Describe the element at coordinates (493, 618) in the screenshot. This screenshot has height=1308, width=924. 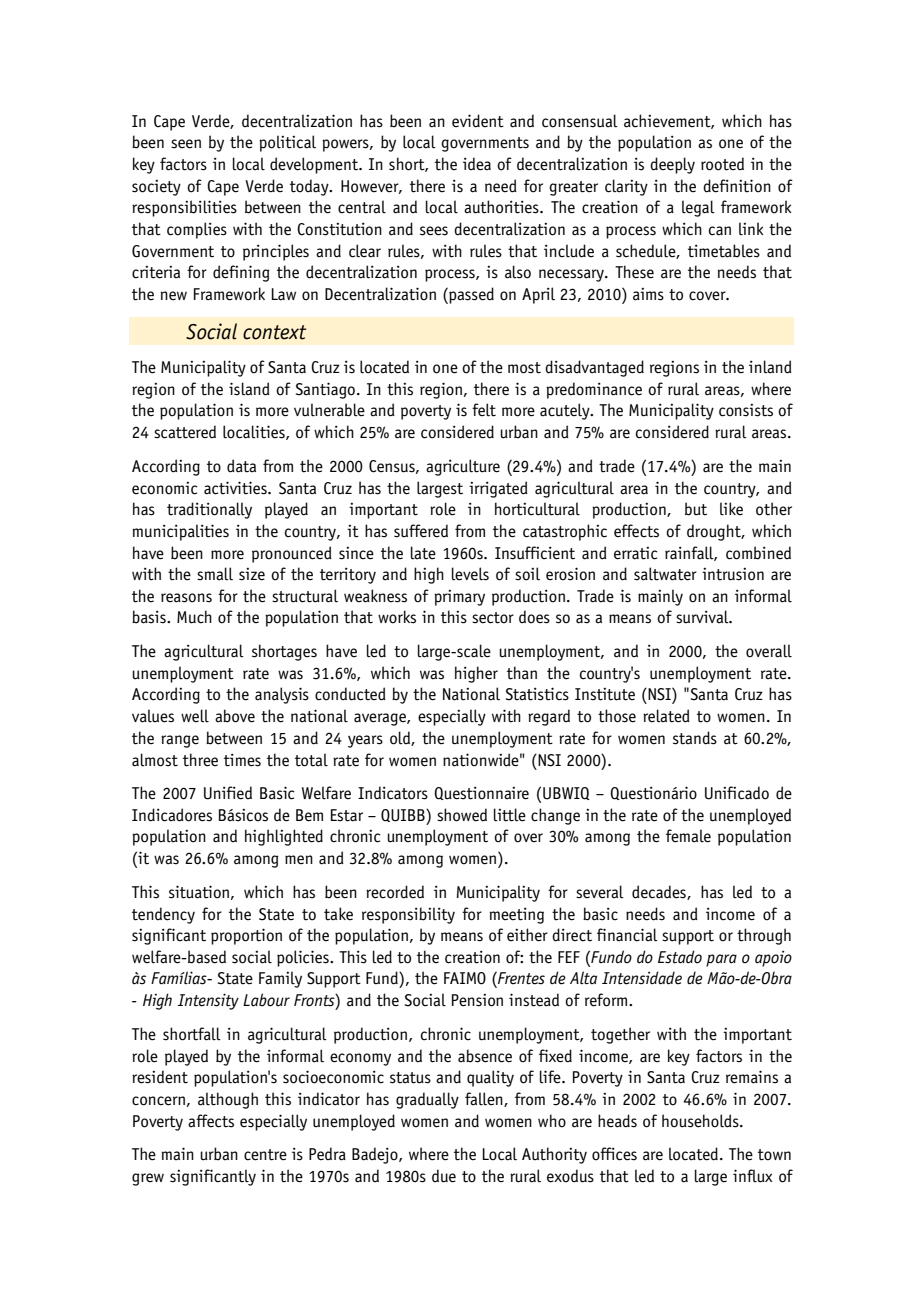
I see `sector` at that location.
